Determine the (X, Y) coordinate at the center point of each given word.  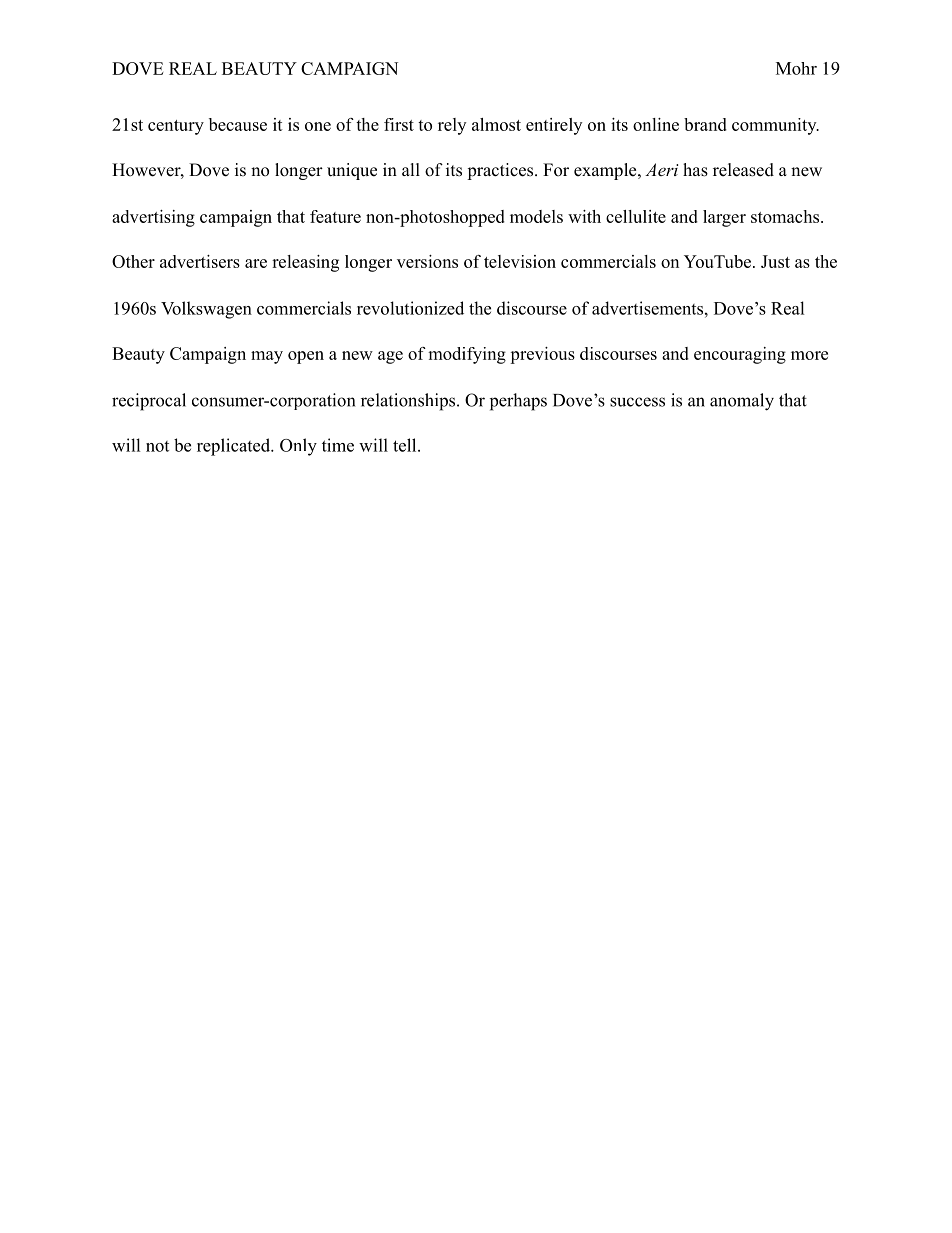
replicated (235, 447)
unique (352, 171)
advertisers (200, 261)
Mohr (796, 68)
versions (427, 261)
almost (496, 124)
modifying (467, 355)
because (238, 124)
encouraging (740, 355)
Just (775, 261)
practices (501, 171)
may (267, 357)
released (743, 170)
